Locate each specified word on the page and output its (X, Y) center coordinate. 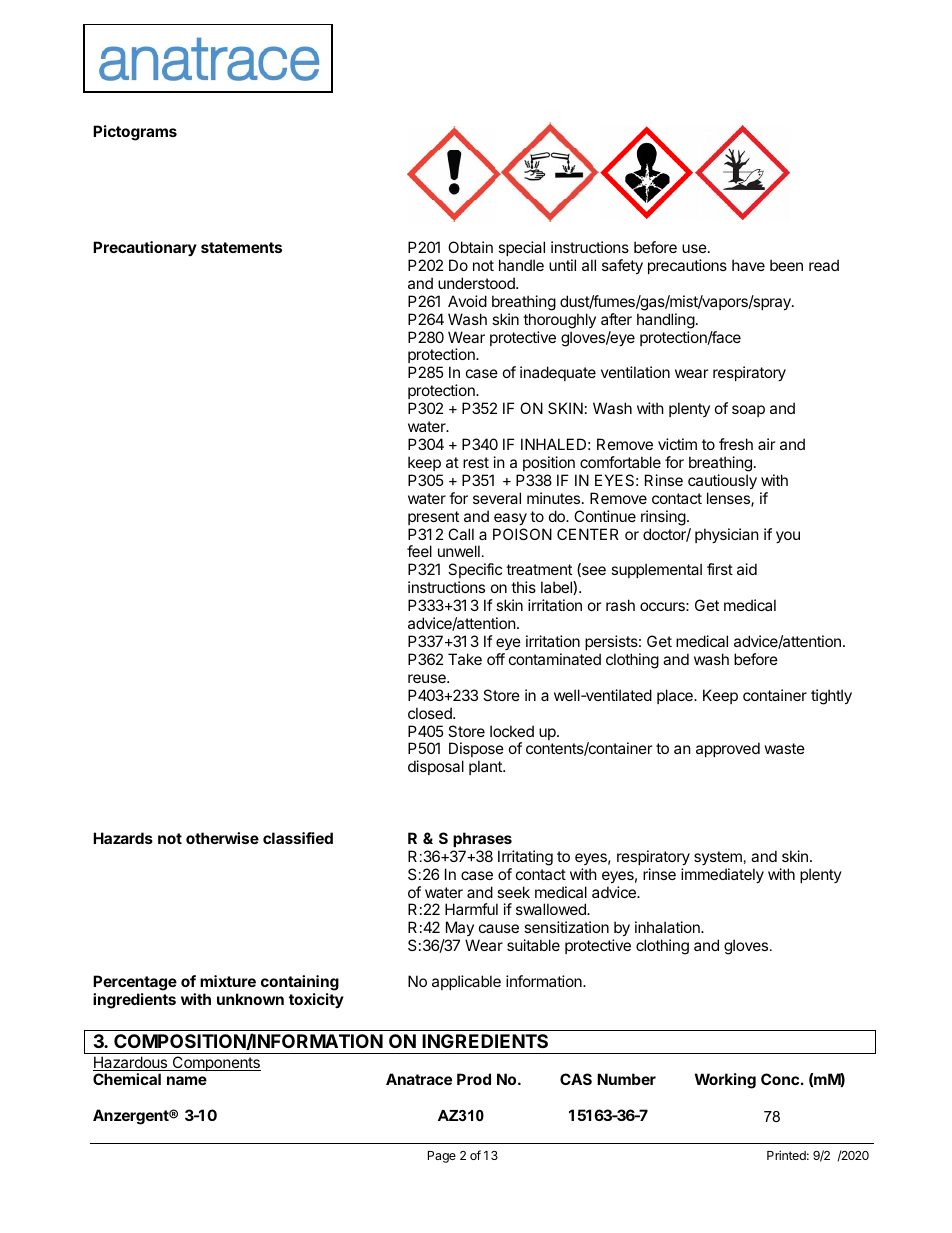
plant (486, 767)
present (433, 518)
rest (476, 462)
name (187, 1080)
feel (419, 551)
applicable (466, 982)
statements (241, 247)
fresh (736, 444)
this (523, 587)
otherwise (222, 838)
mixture (228, 981)
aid (747, 569)
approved (728, 749)
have (748, 265)
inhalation (668, 927)
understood (477, 283)
